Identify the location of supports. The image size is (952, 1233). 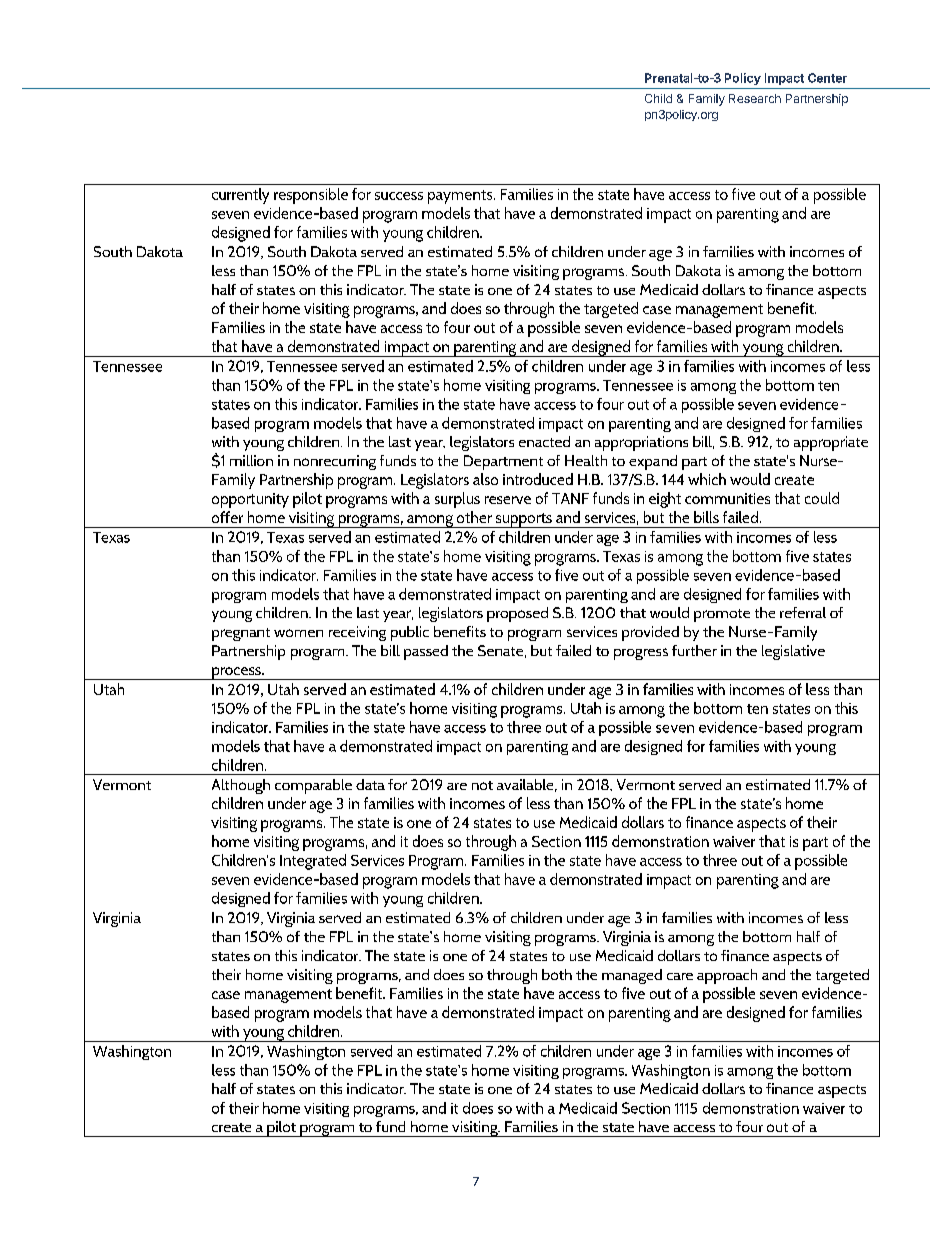
(523, 520).
